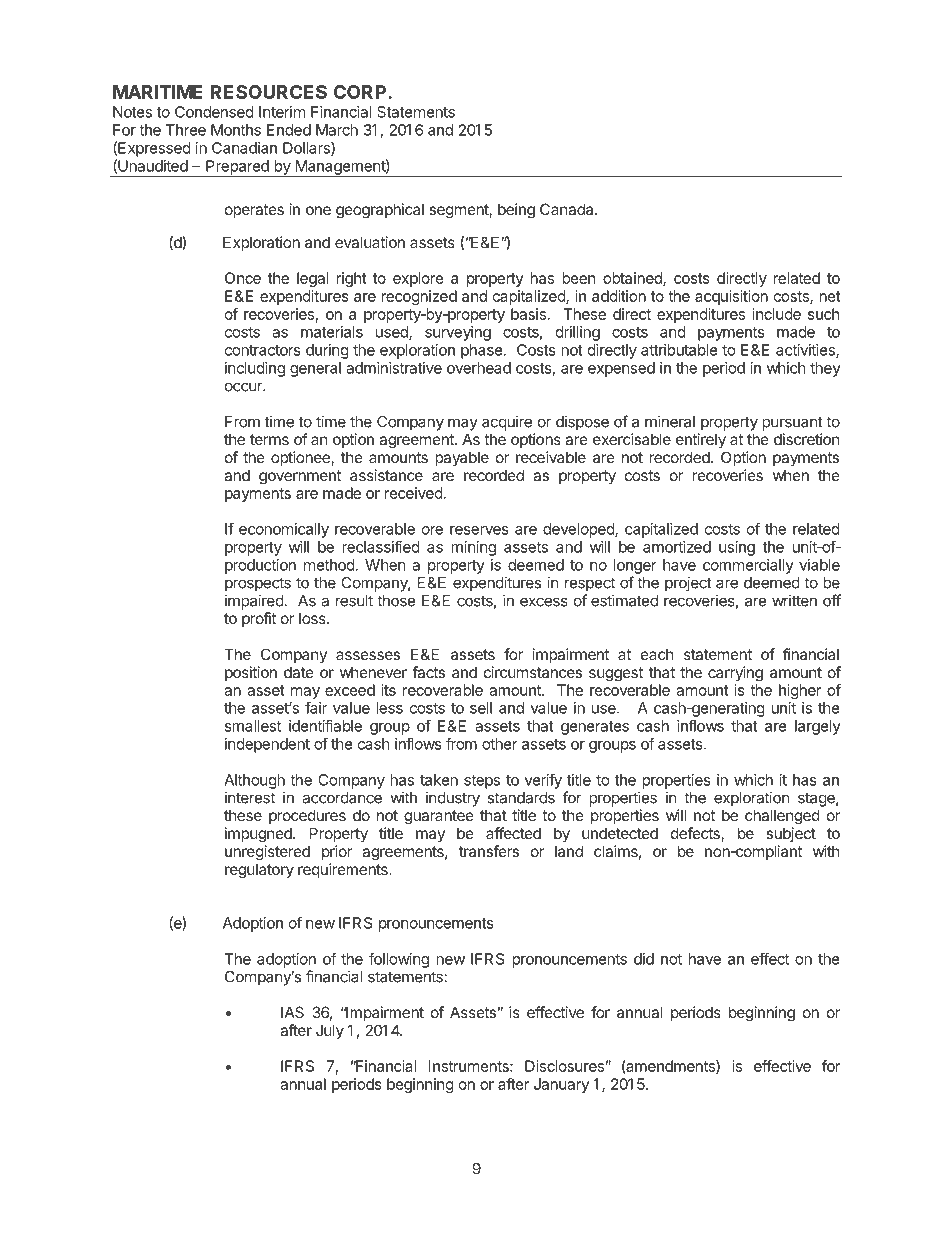 The height and width of the page is (1233, 952). What do you see at coordinates (258, 584) in the page?
I see `prospects` at bounding box center [258, 584].
